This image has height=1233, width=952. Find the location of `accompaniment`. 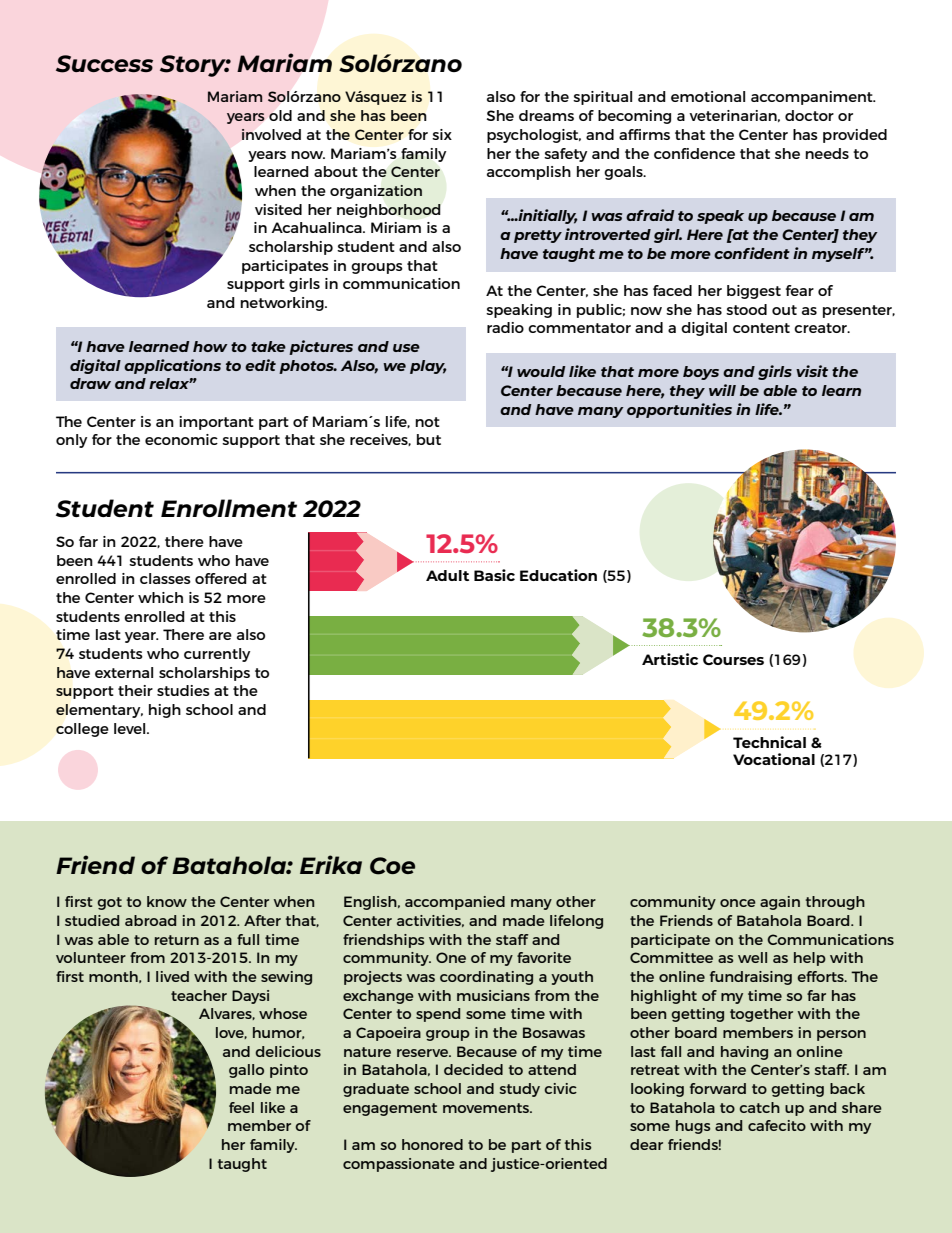

accompaniment is located at coordinates (813, 98).
